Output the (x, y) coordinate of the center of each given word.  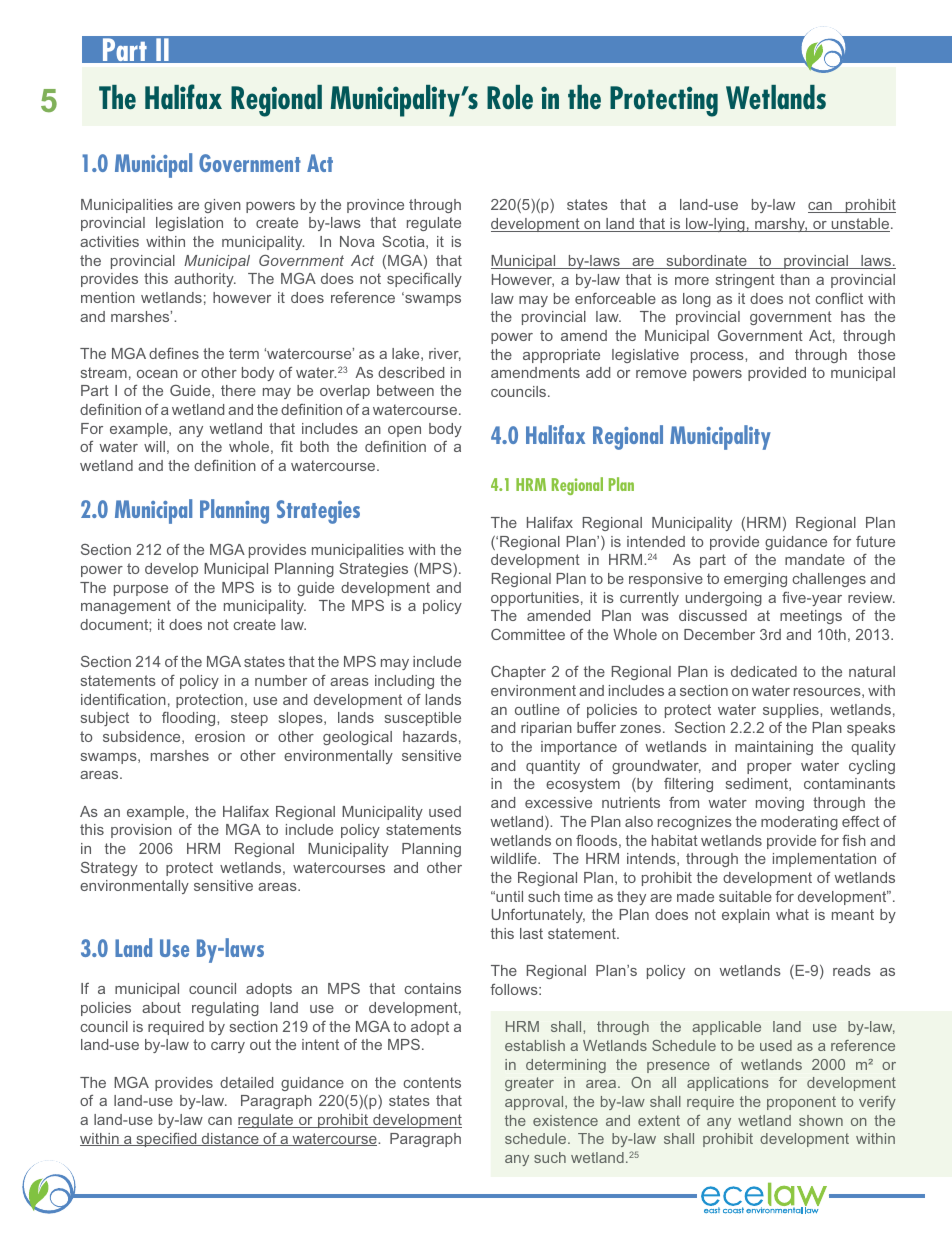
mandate (815, 559)
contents (432, 1082)
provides (184, 1084)
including (404, 682)
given (222, 206)
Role (510, 97)
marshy (780, 225)
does (185, 624)
